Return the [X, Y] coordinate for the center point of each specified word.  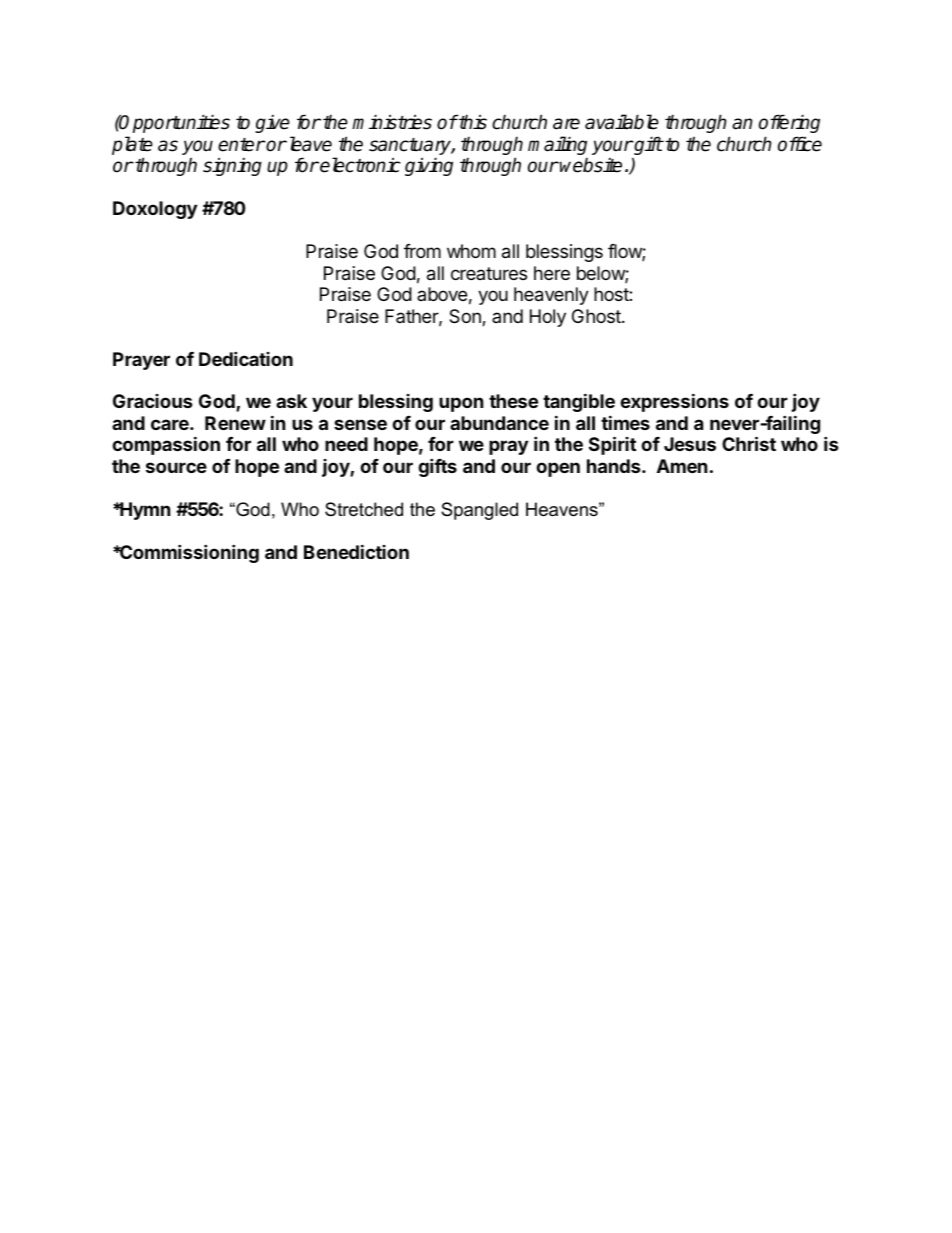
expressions [674, 402]
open [558, 469]
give [272, 124]
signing [232, 166]
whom [471, 251]
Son [466, 317]
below [601, 274]
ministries [392, 122]
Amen [682, 466]
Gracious [153, 401]
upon [461, 404]
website [591, 165]
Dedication [246, 358]
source [176, 467]
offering [789, 123]
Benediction [356, 551]
